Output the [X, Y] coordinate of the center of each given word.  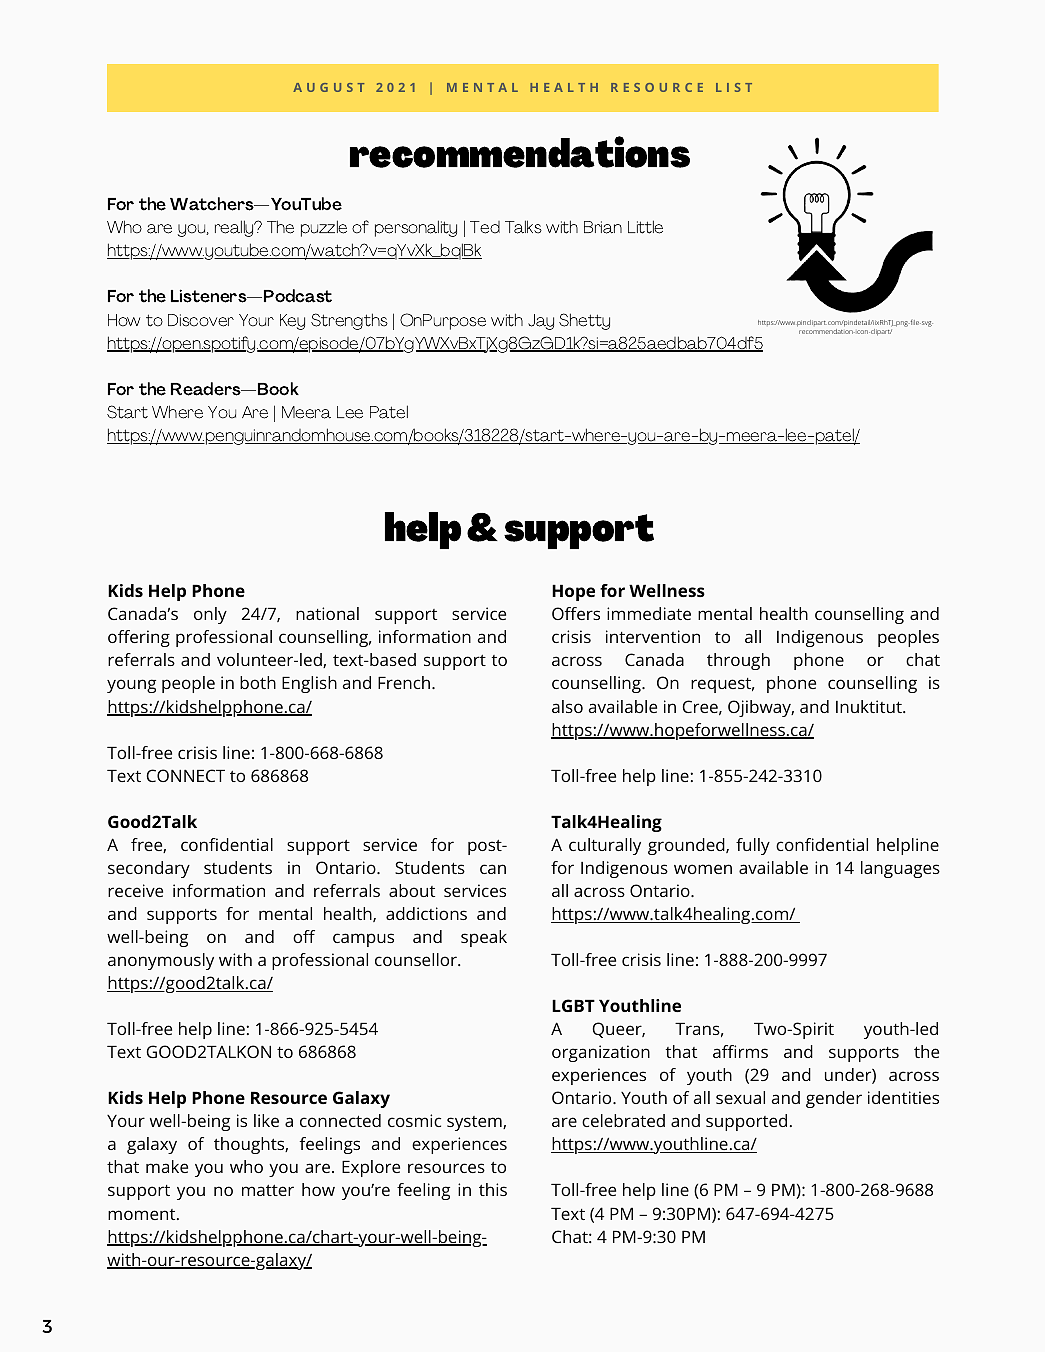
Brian [603, 227]
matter [268, 1190]
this [493, 1189]
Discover [201, 320]
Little [645, 227]
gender [834, 1099]
